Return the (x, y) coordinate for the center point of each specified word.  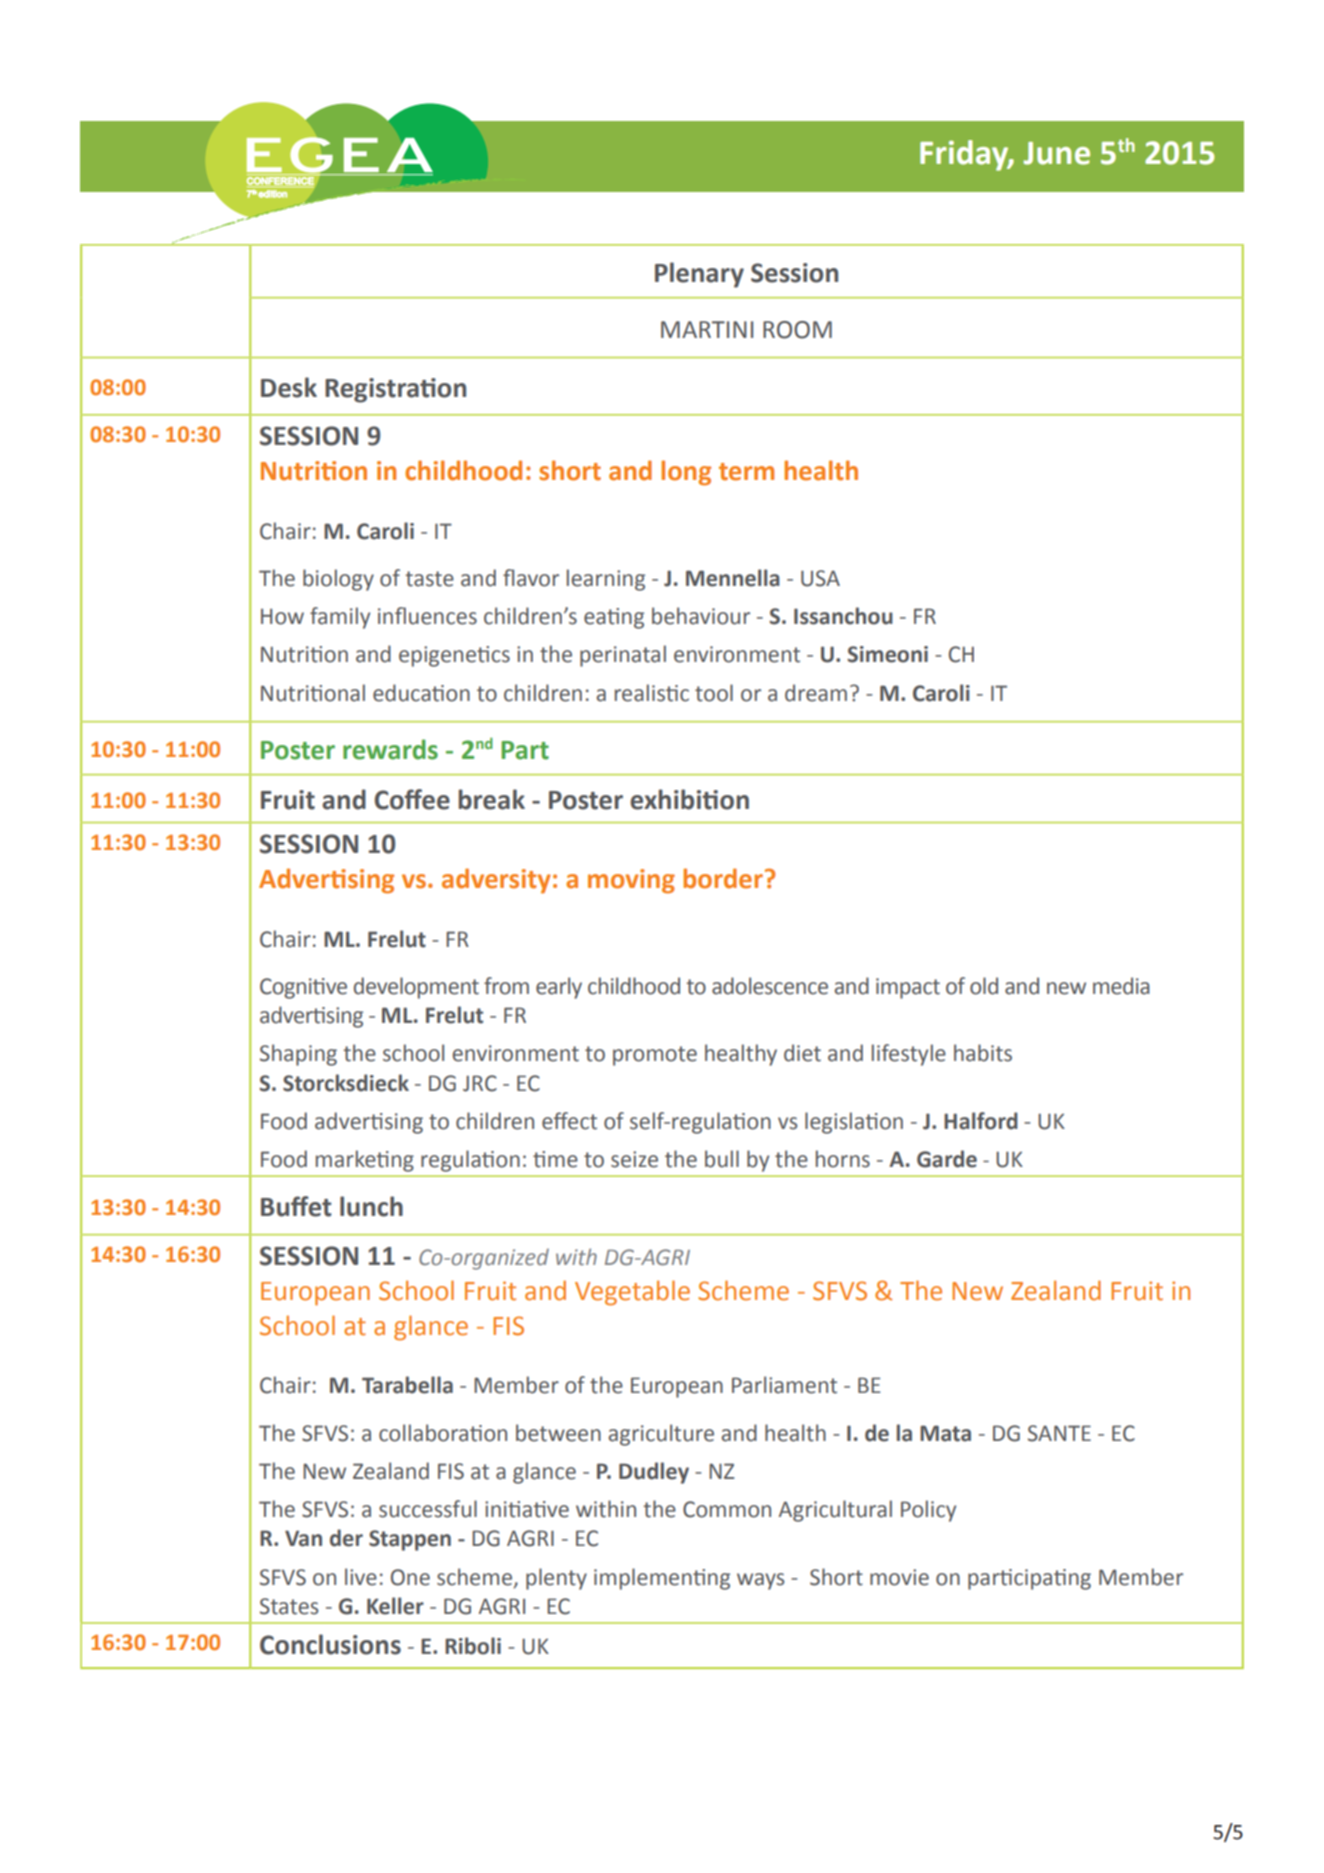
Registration (395, 390)
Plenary (699, 275)
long (686, 473)
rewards (390, 749)
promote (655, 1056)
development (416, 988)
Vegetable (632, 1293)
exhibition (689, 799)
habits (983, 1053)
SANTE (1059, 1433)
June (1057, 153)
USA (820, 578)
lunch (371, 1206)
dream (816, 693)
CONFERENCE (280, 182)
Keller (395, 1606)
